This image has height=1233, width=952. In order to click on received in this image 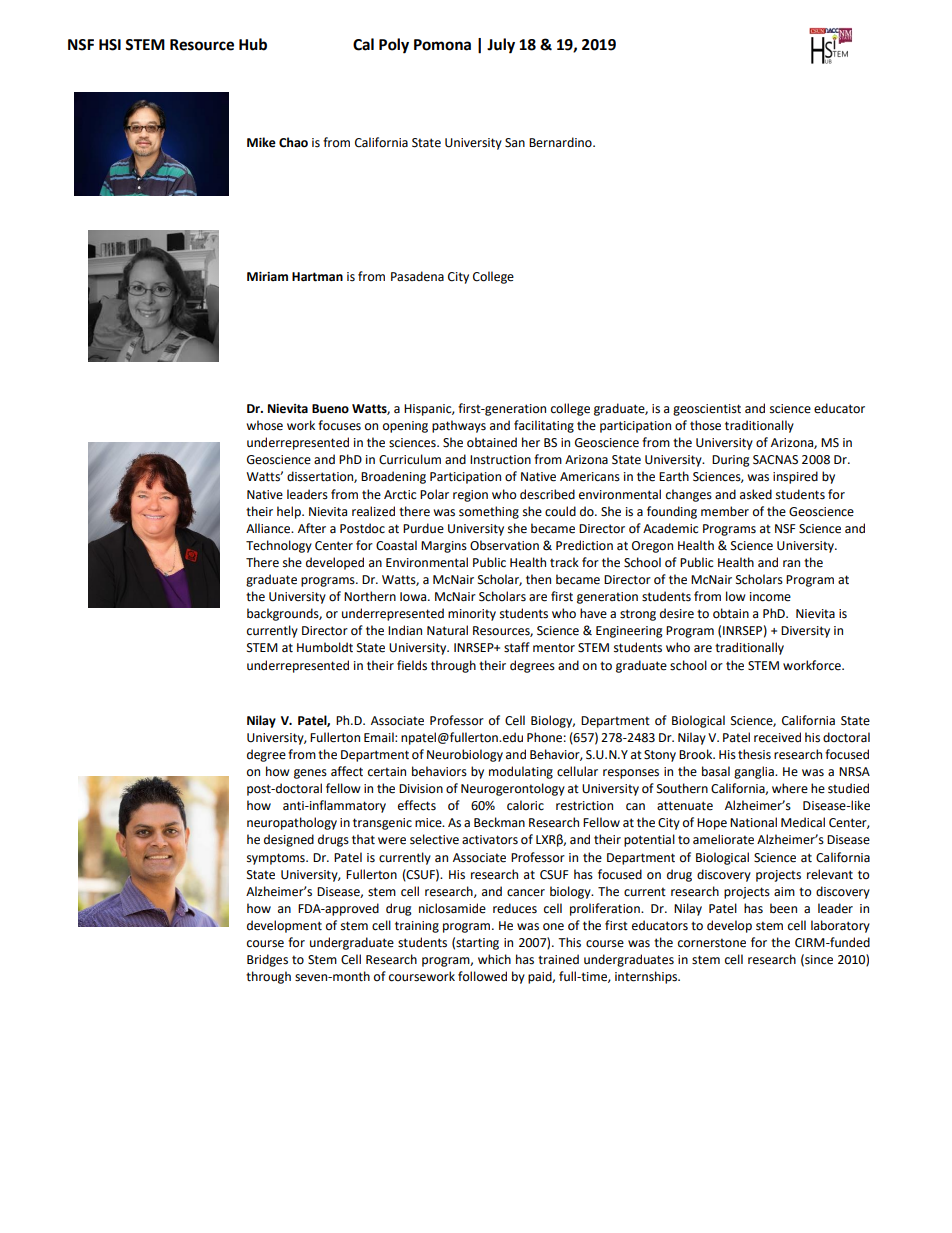, I will do `click(777, 737)`.
